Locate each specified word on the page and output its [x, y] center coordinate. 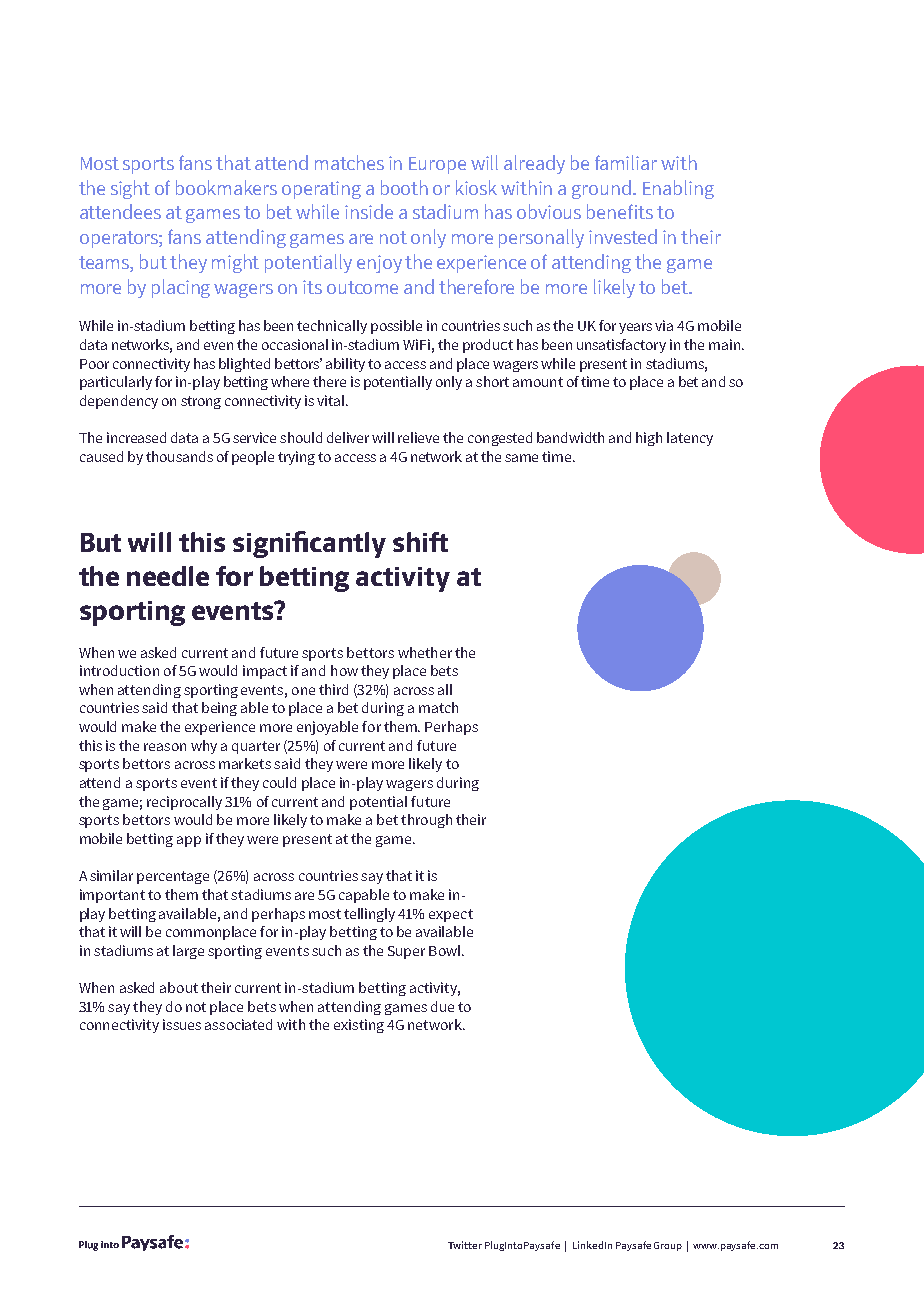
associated [238, 1024]
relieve [418, 437]
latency [690, 439]
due [442, 1006]
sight [130, 189]
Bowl [446, 950]
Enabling [678, 189]
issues [182, 1024]
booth [404, 187]
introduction [119, 670]
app [189, 841]
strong [201, 402]
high [649, 439]
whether [425, 652]
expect [451, 915]
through [426, 821]
